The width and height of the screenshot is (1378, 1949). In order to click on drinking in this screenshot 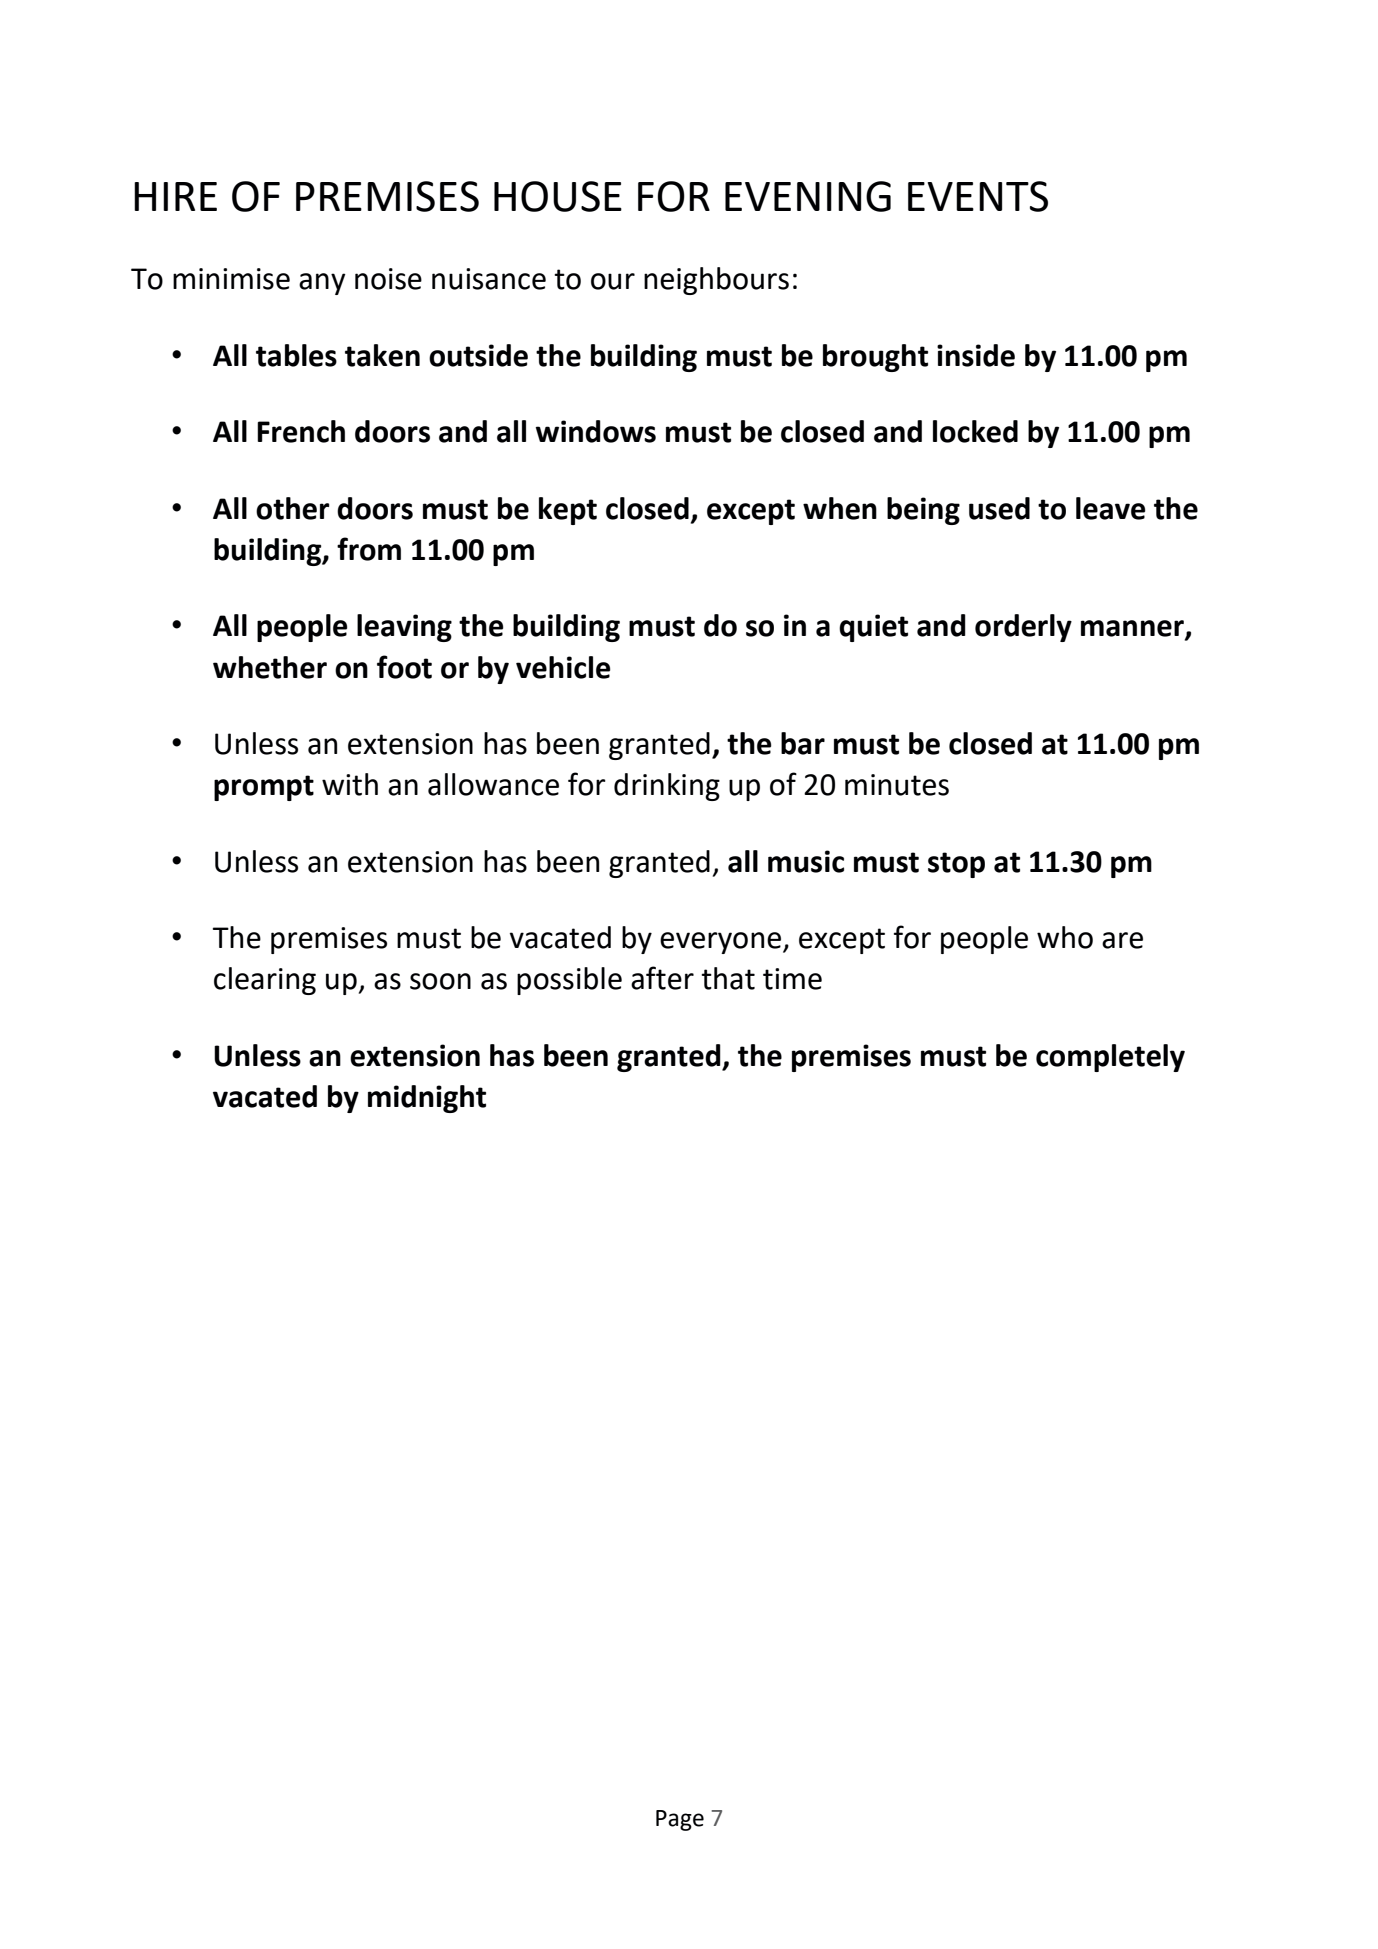, I will do `click(667, 787)`.
